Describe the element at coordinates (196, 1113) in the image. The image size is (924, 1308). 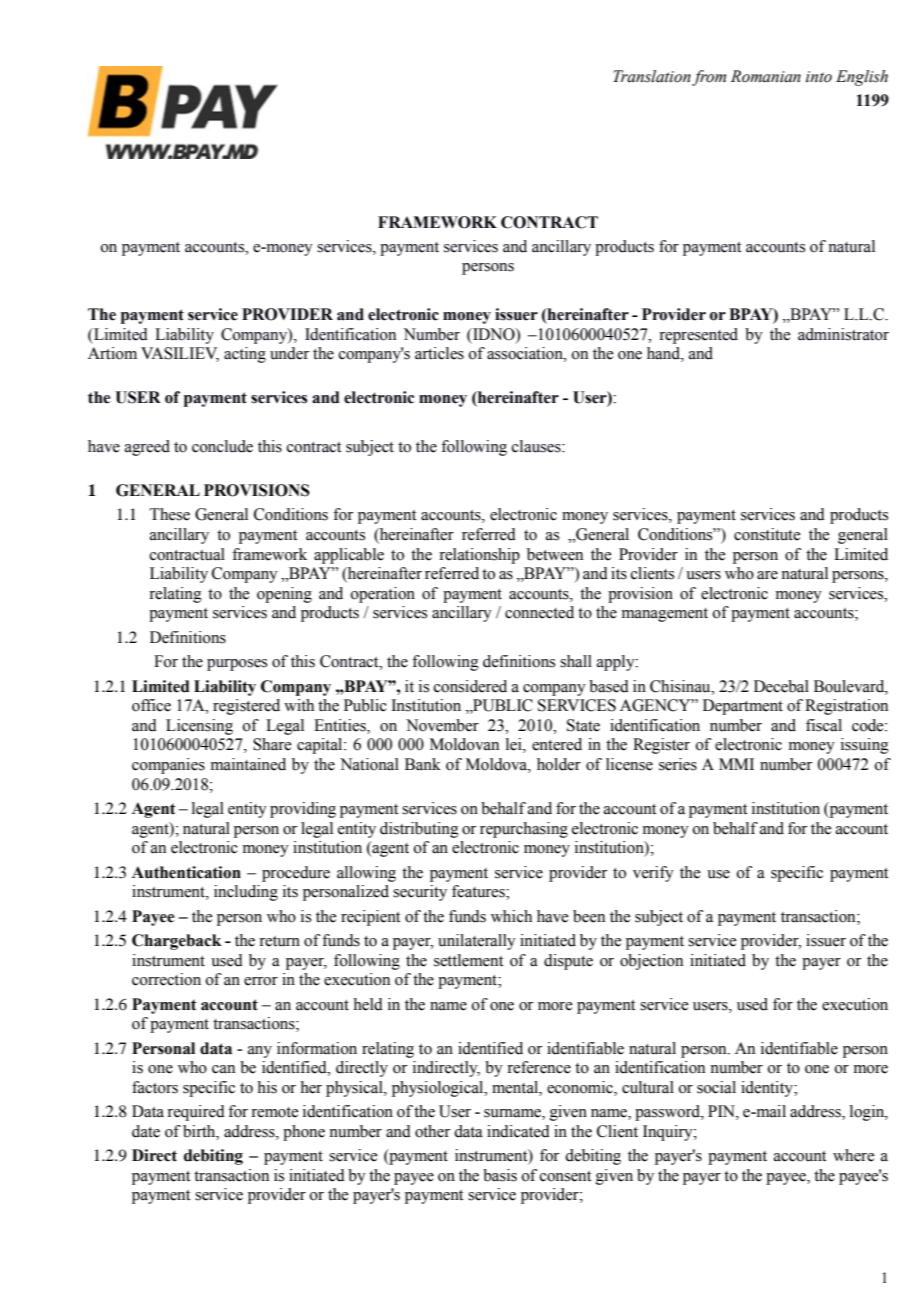
I see `required` at that location.
